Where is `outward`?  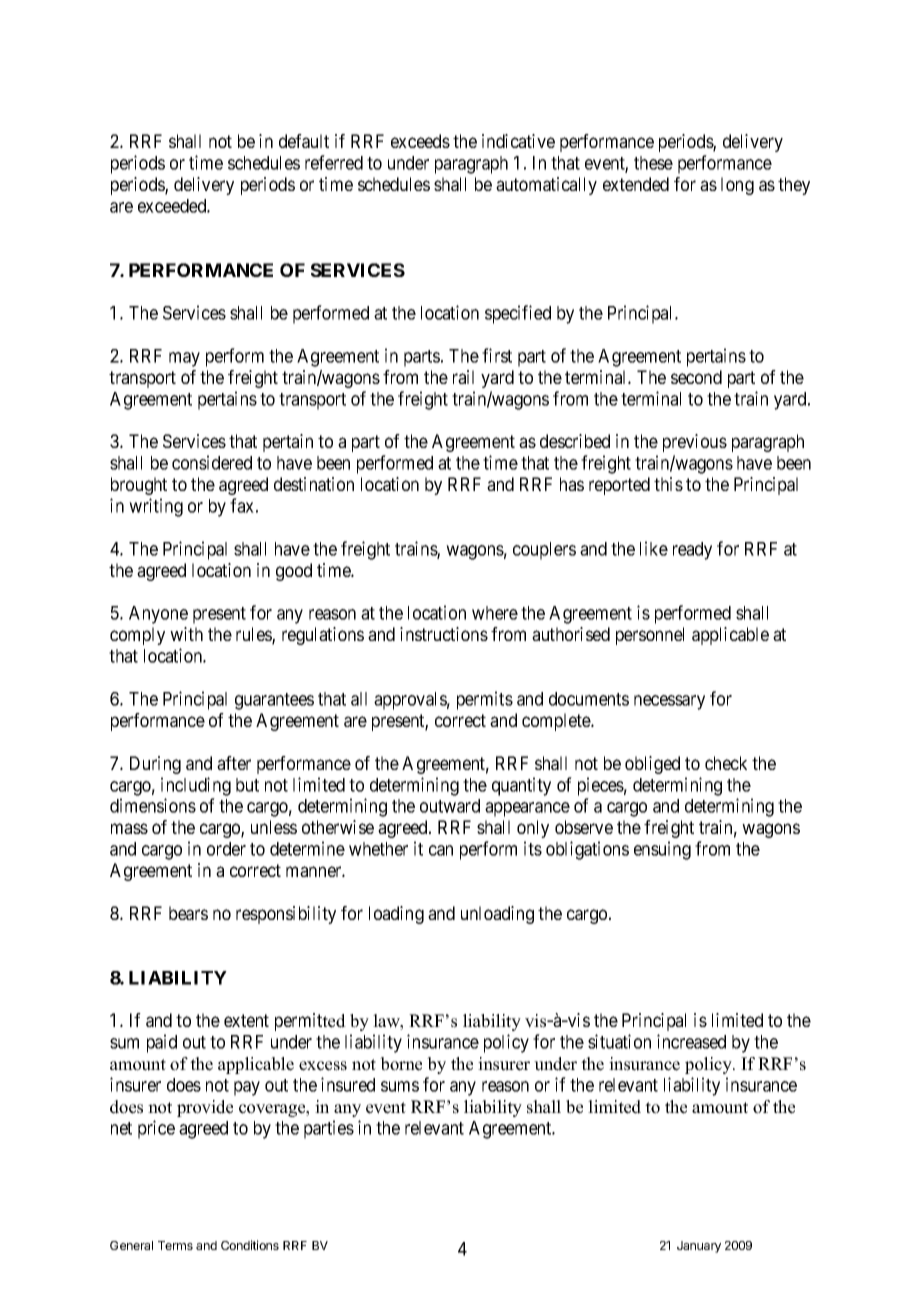
outward is located at coordinates (450, 806).
